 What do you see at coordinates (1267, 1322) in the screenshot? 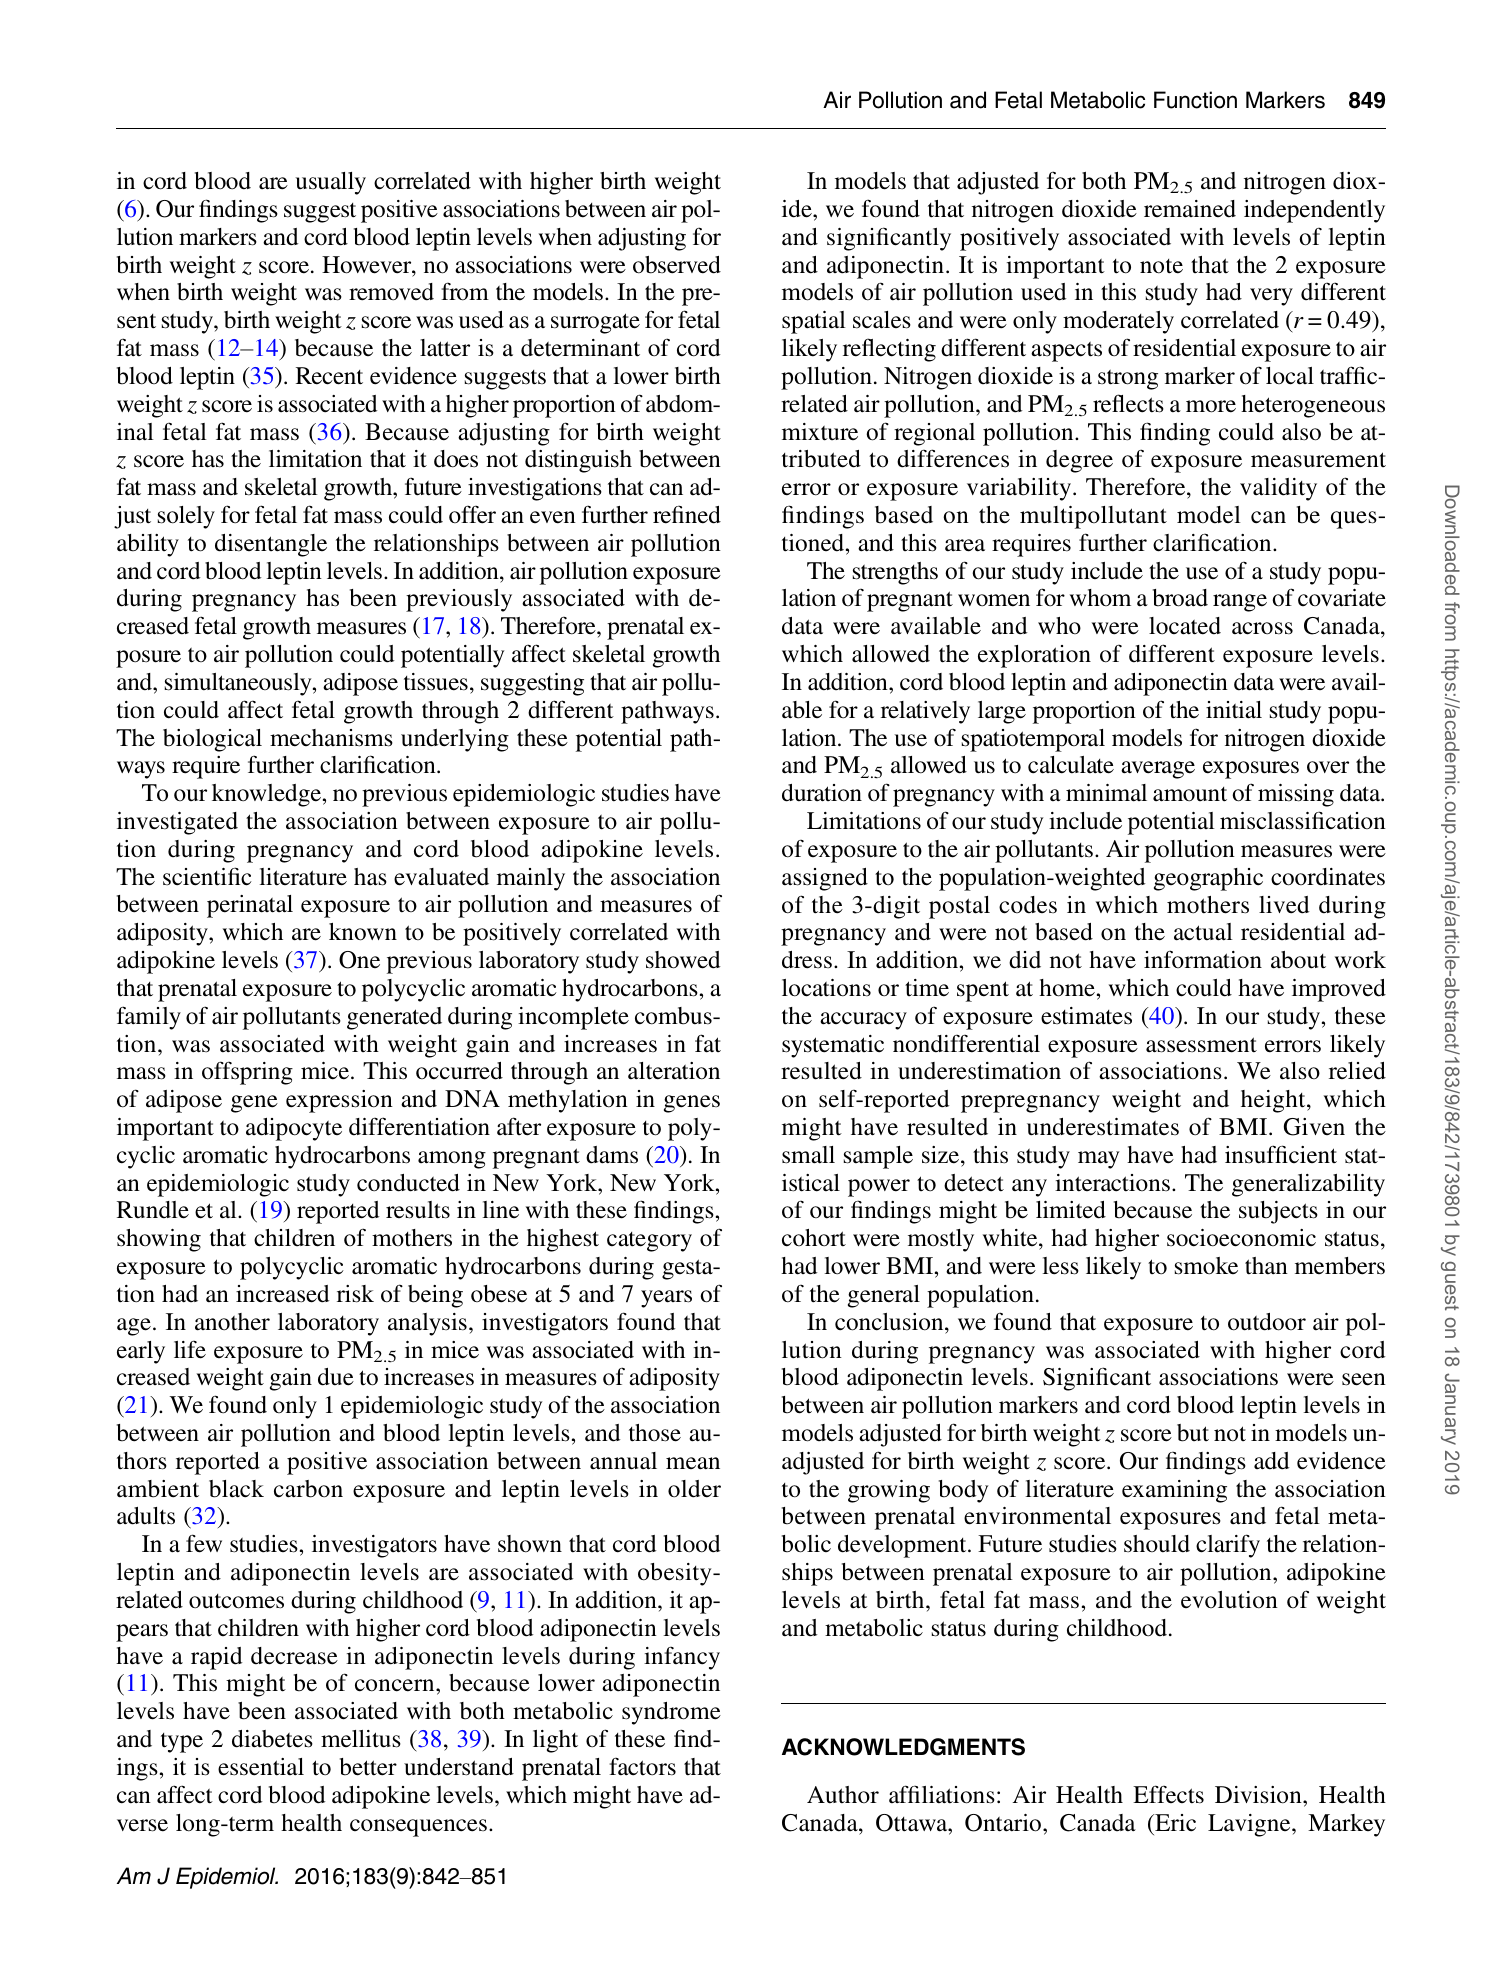
I see `outdoor` at bounding box center [1267, 1322].
